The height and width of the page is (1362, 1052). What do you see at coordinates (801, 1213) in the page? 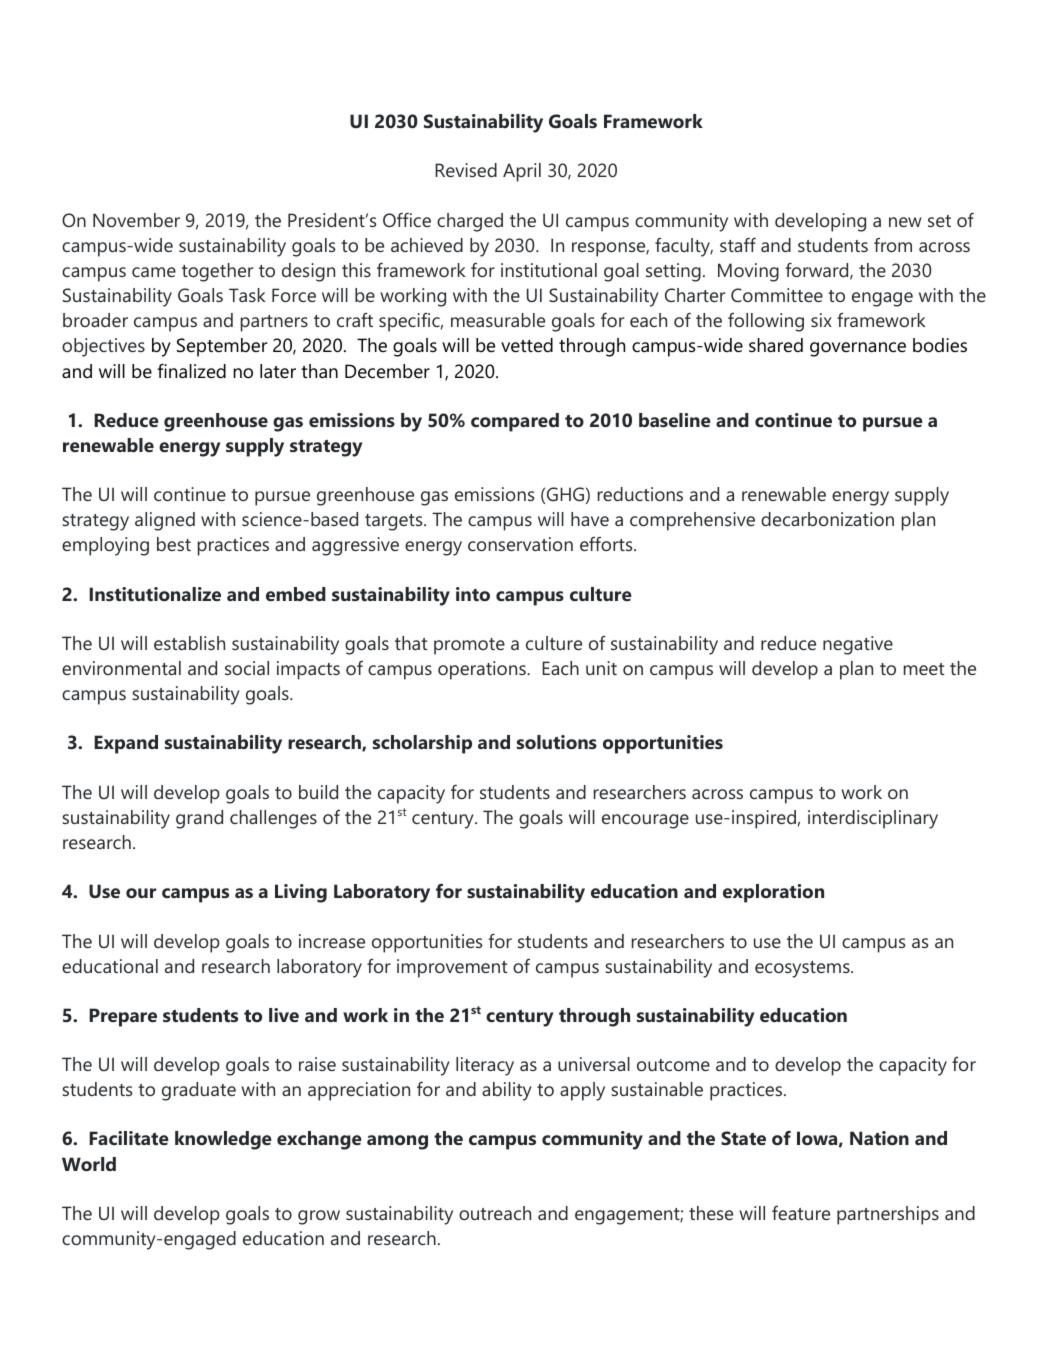
I see `feature` at bounding box center [801, 1213].
